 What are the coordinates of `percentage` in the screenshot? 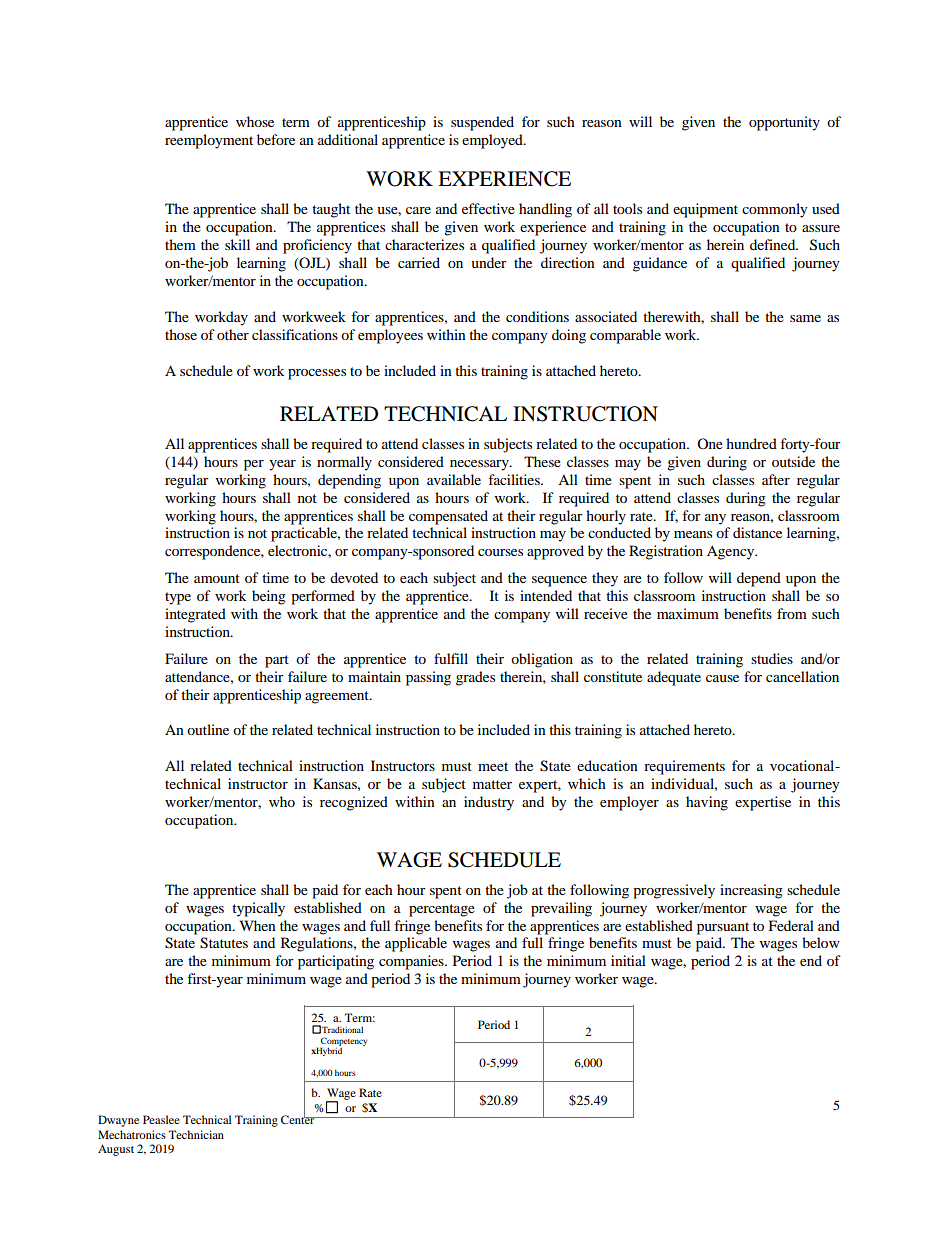 It's located at (442, 910).
